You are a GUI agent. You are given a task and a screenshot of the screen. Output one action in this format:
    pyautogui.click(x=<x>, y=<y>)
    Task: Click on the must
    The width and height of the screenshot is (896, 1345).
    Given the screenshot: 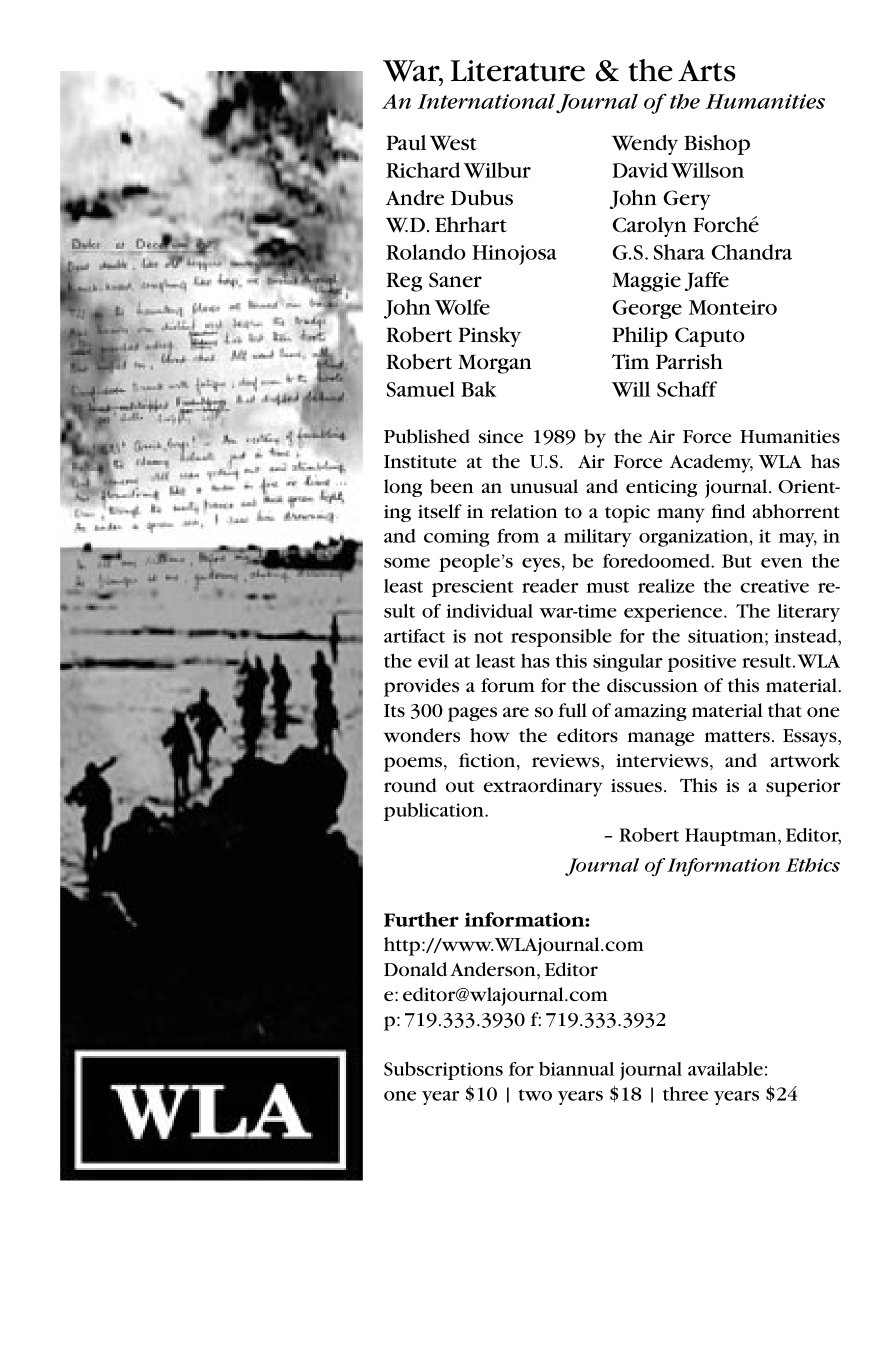 What is the action you would take?
    pyautogui.click(x=607, y=587)
